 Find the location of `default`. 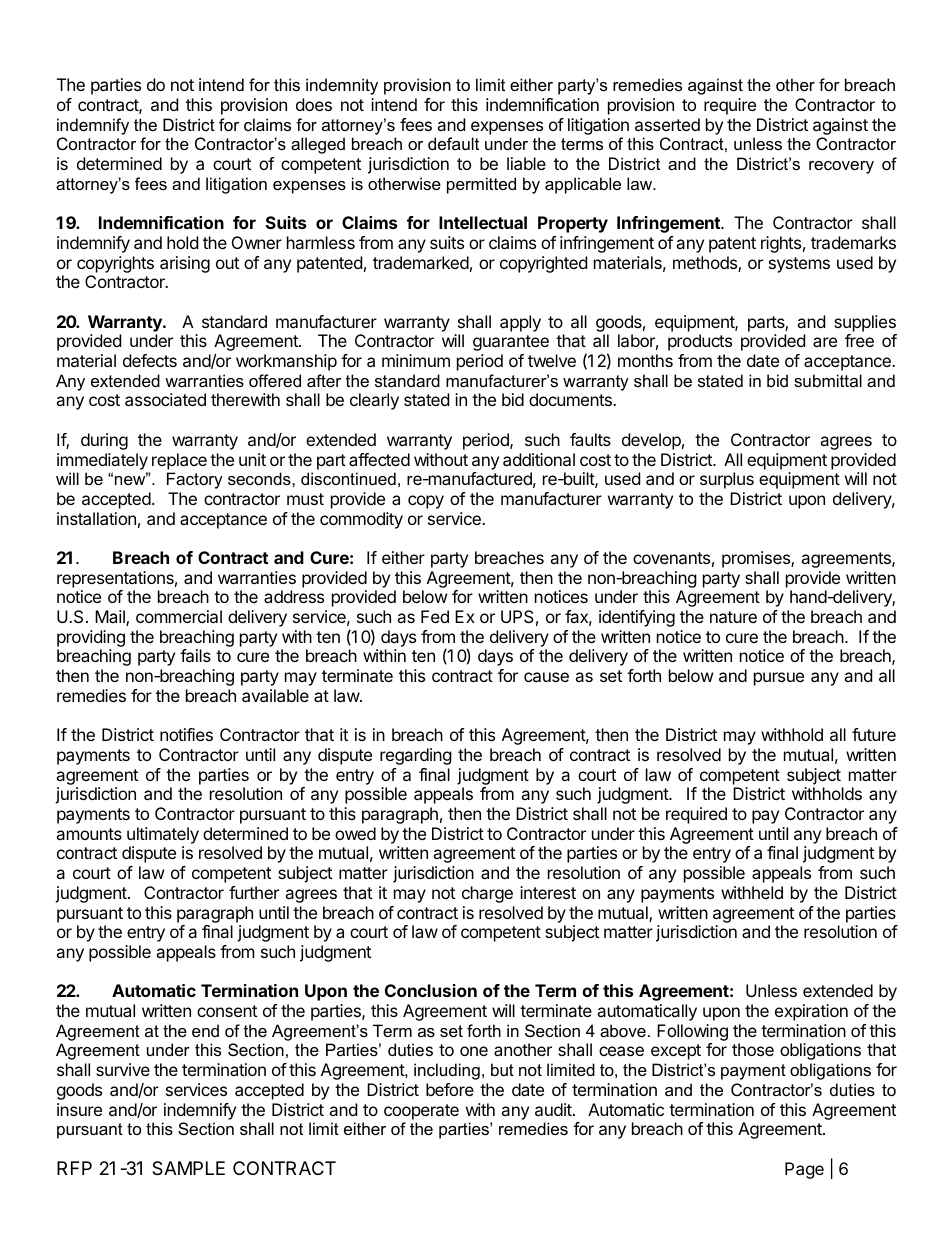

default is located at coordinates (453, 143).
